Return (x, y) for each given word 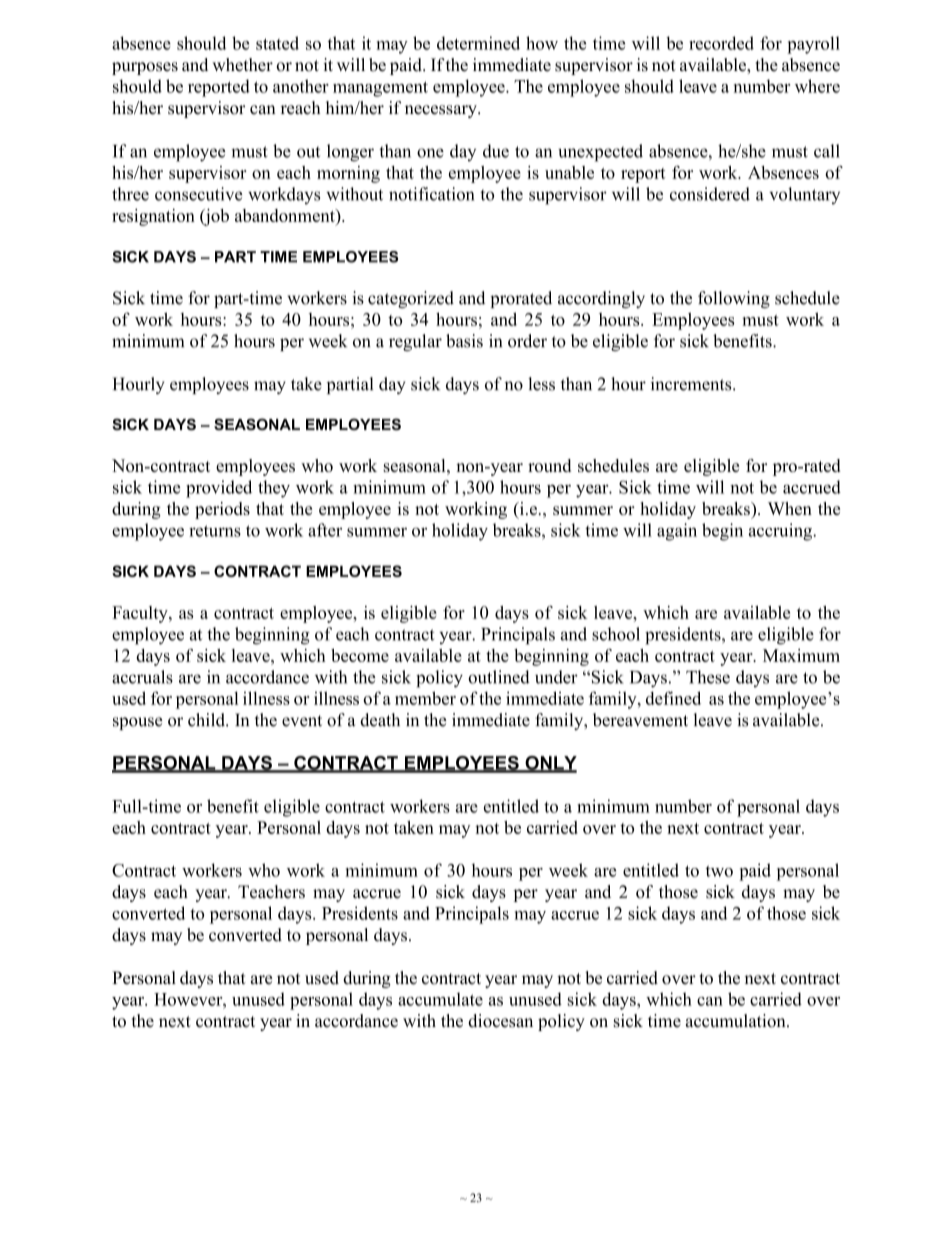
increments (692, 384)
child (207, 720)
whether (242, 65)
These (708, 677)
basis (464, 341)
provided (219, 489)
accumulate (440, 999)
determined (478, 43)
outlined (499, 677)
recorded (721, 43)
